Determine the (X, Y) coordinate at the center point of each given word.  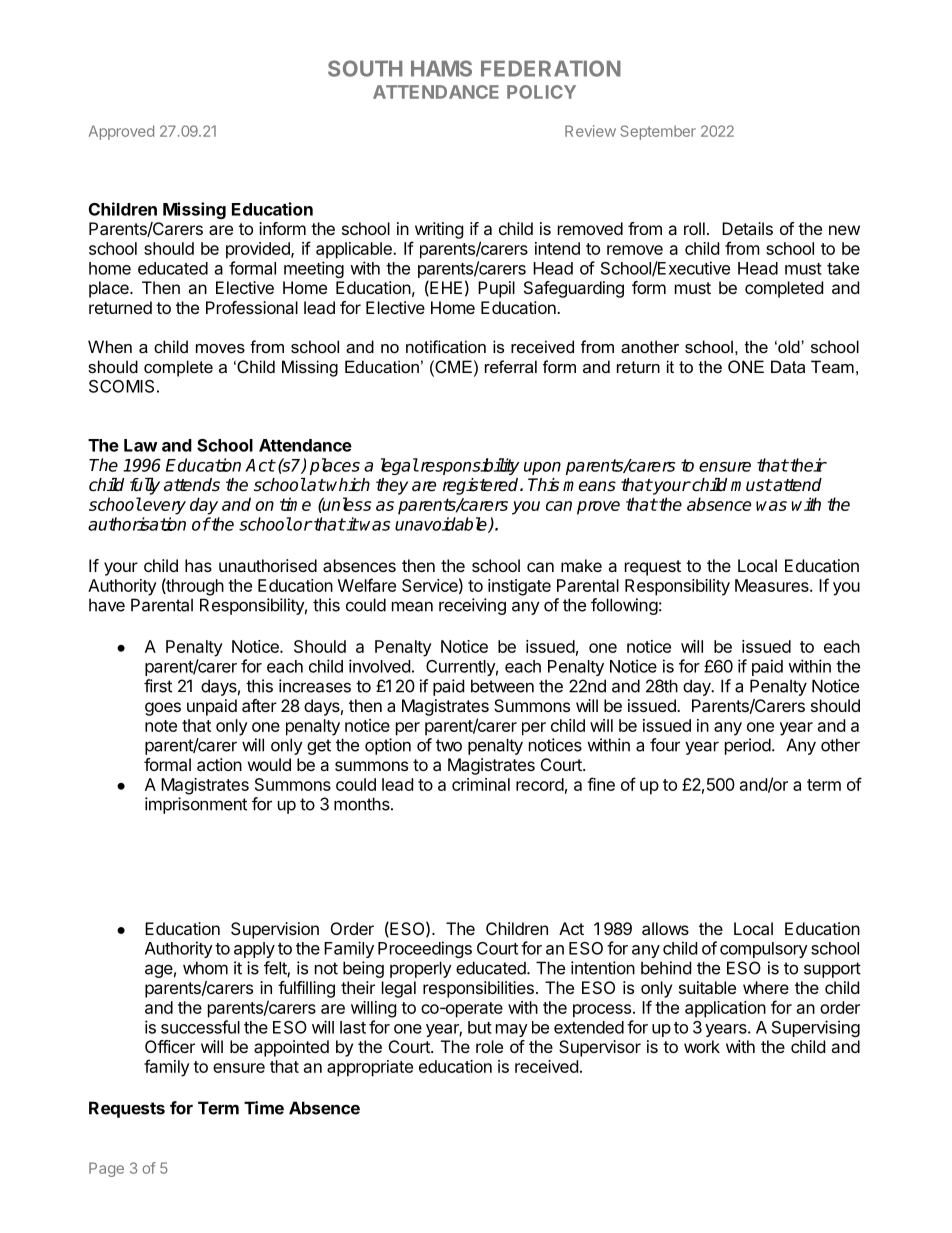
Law (140, 445)
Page (106, 1169)
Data (788, 366)
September (658, 132)
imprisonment (196, 805)
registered (482, 486)
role (489, 1046)
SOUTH (365, 68)
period (748, 746)
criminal (481, 784)
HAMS (441, 68)
